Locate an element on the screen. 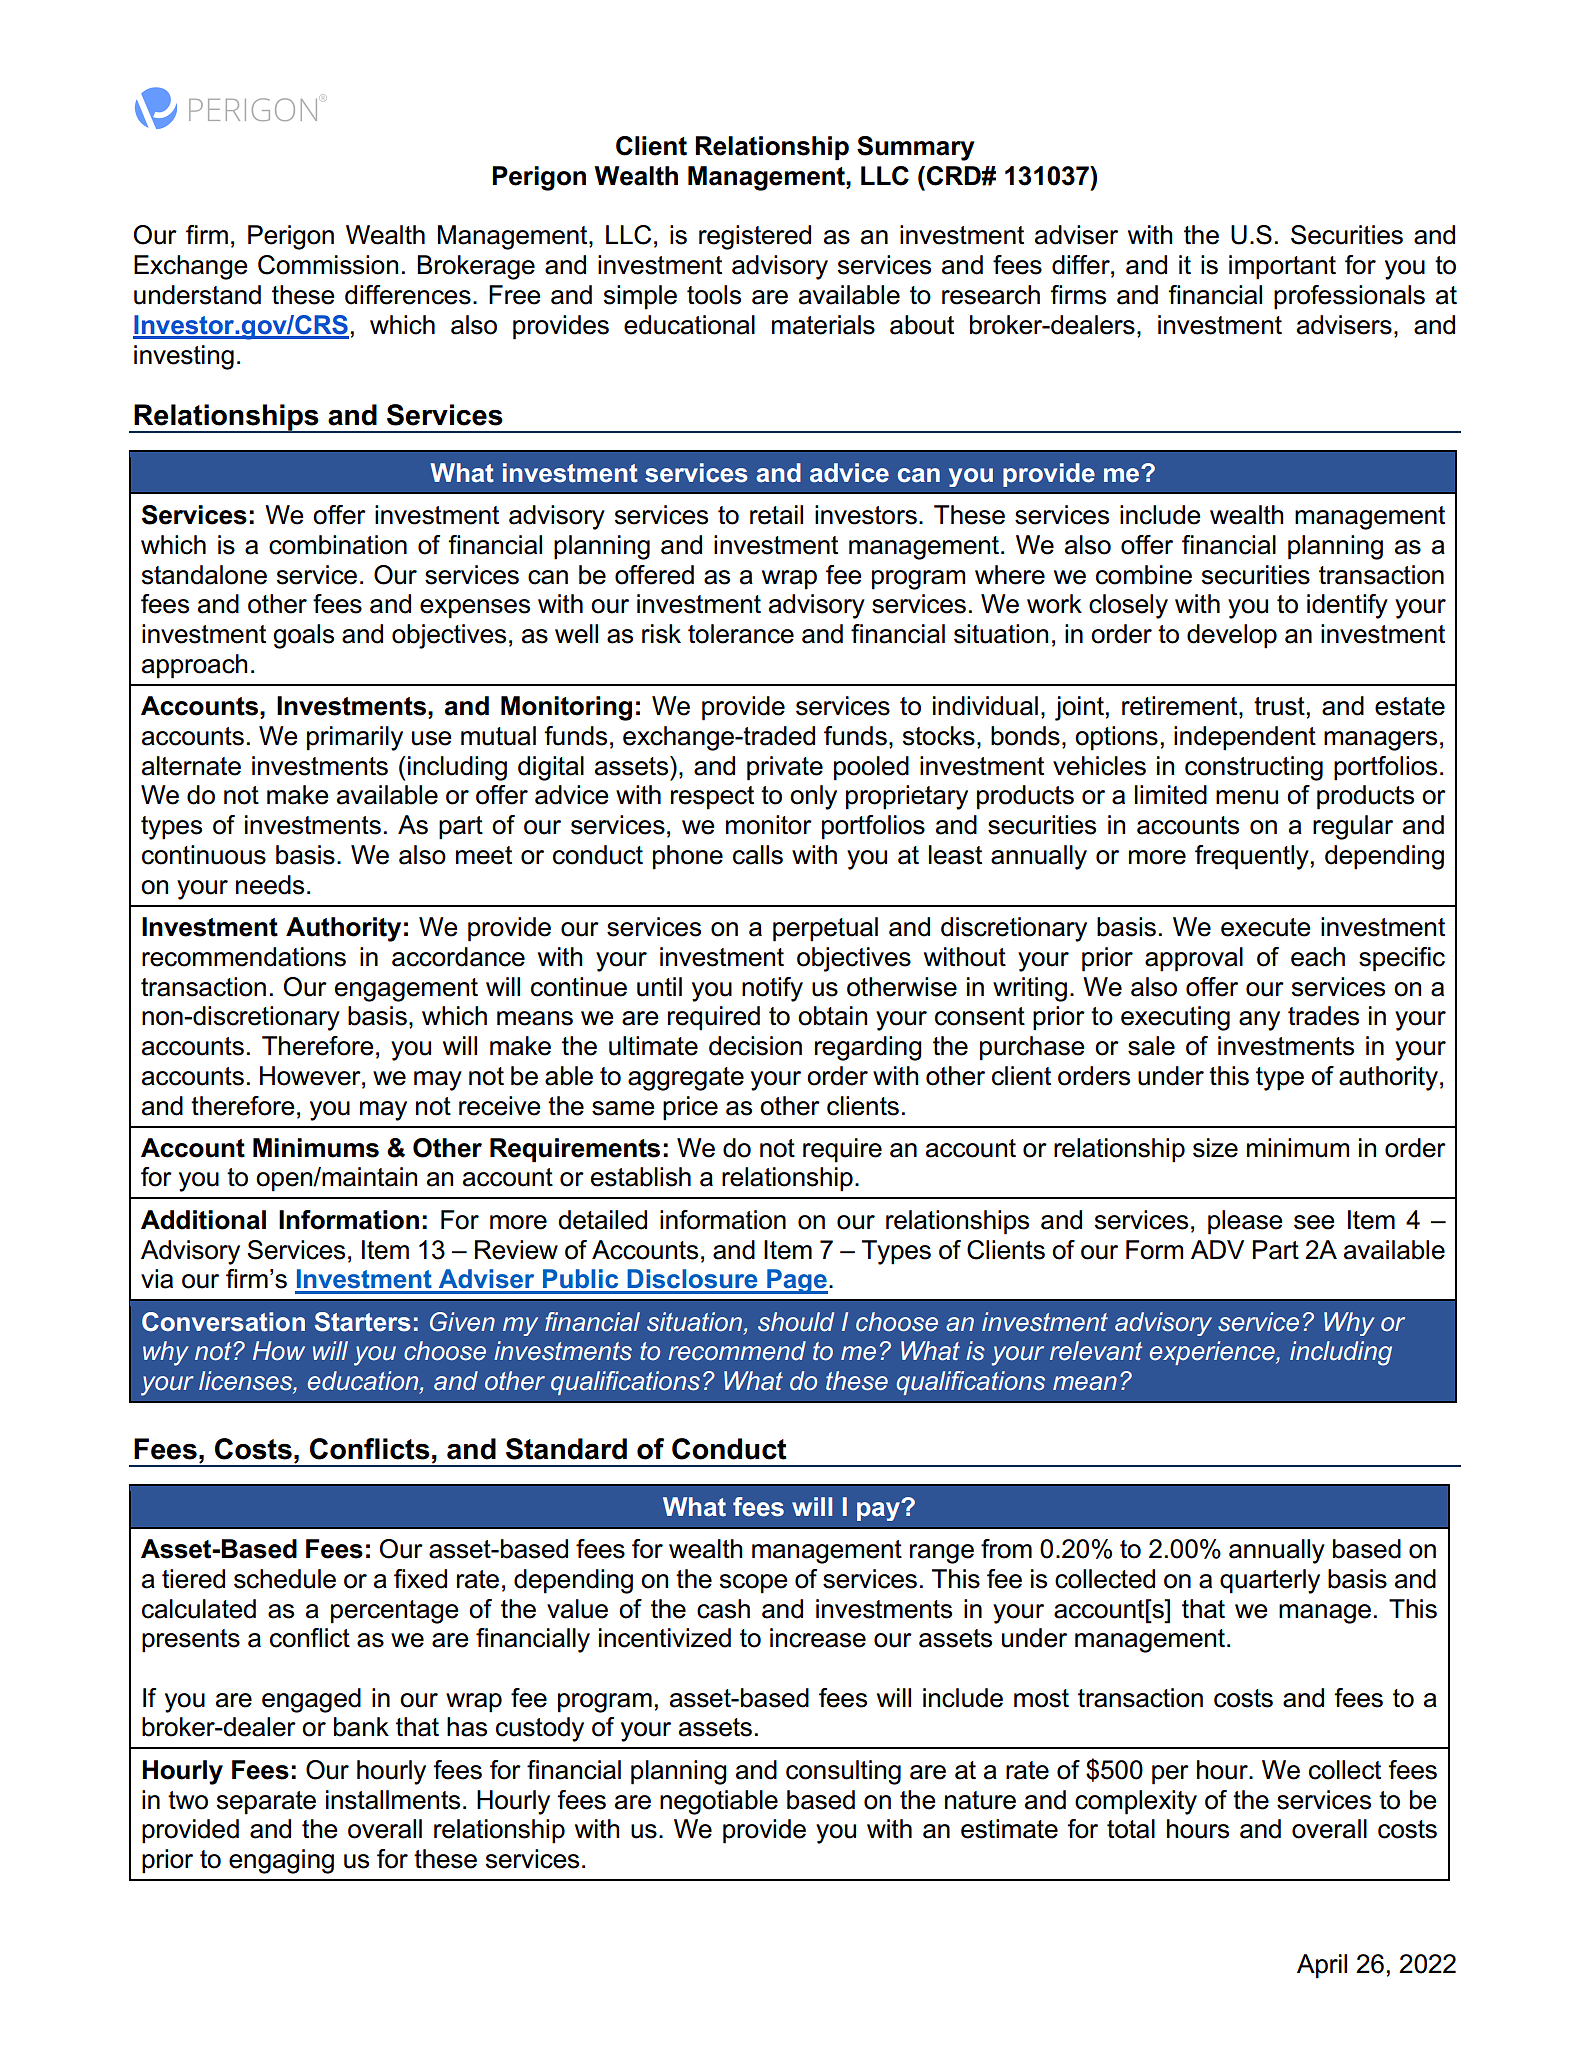  engagement is located at coordinates (406, 990).
